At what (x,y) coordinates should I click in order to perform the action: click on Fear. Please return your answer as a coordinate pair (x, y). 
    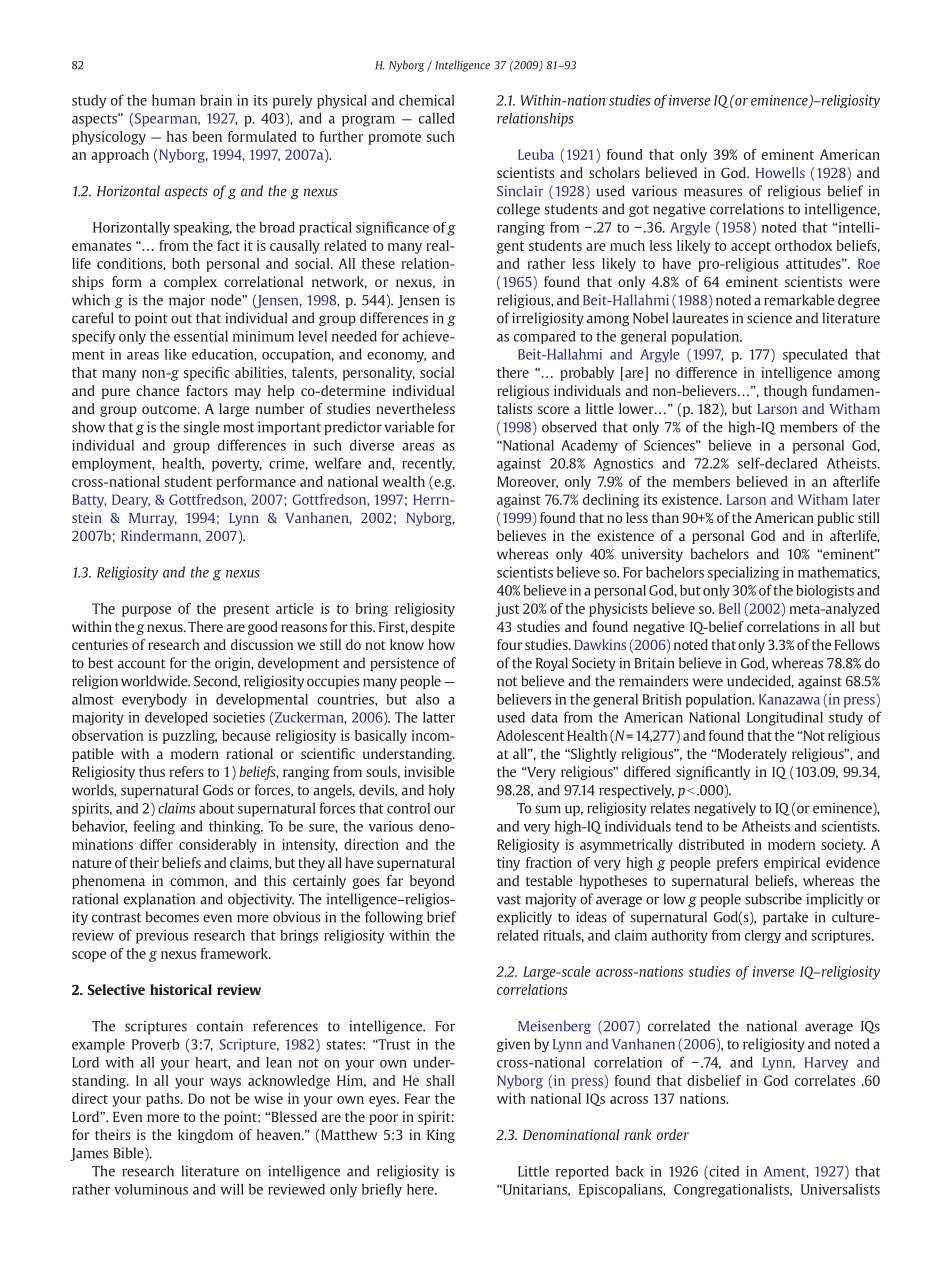
    Looking at the image, I should click on (417, 1098).
